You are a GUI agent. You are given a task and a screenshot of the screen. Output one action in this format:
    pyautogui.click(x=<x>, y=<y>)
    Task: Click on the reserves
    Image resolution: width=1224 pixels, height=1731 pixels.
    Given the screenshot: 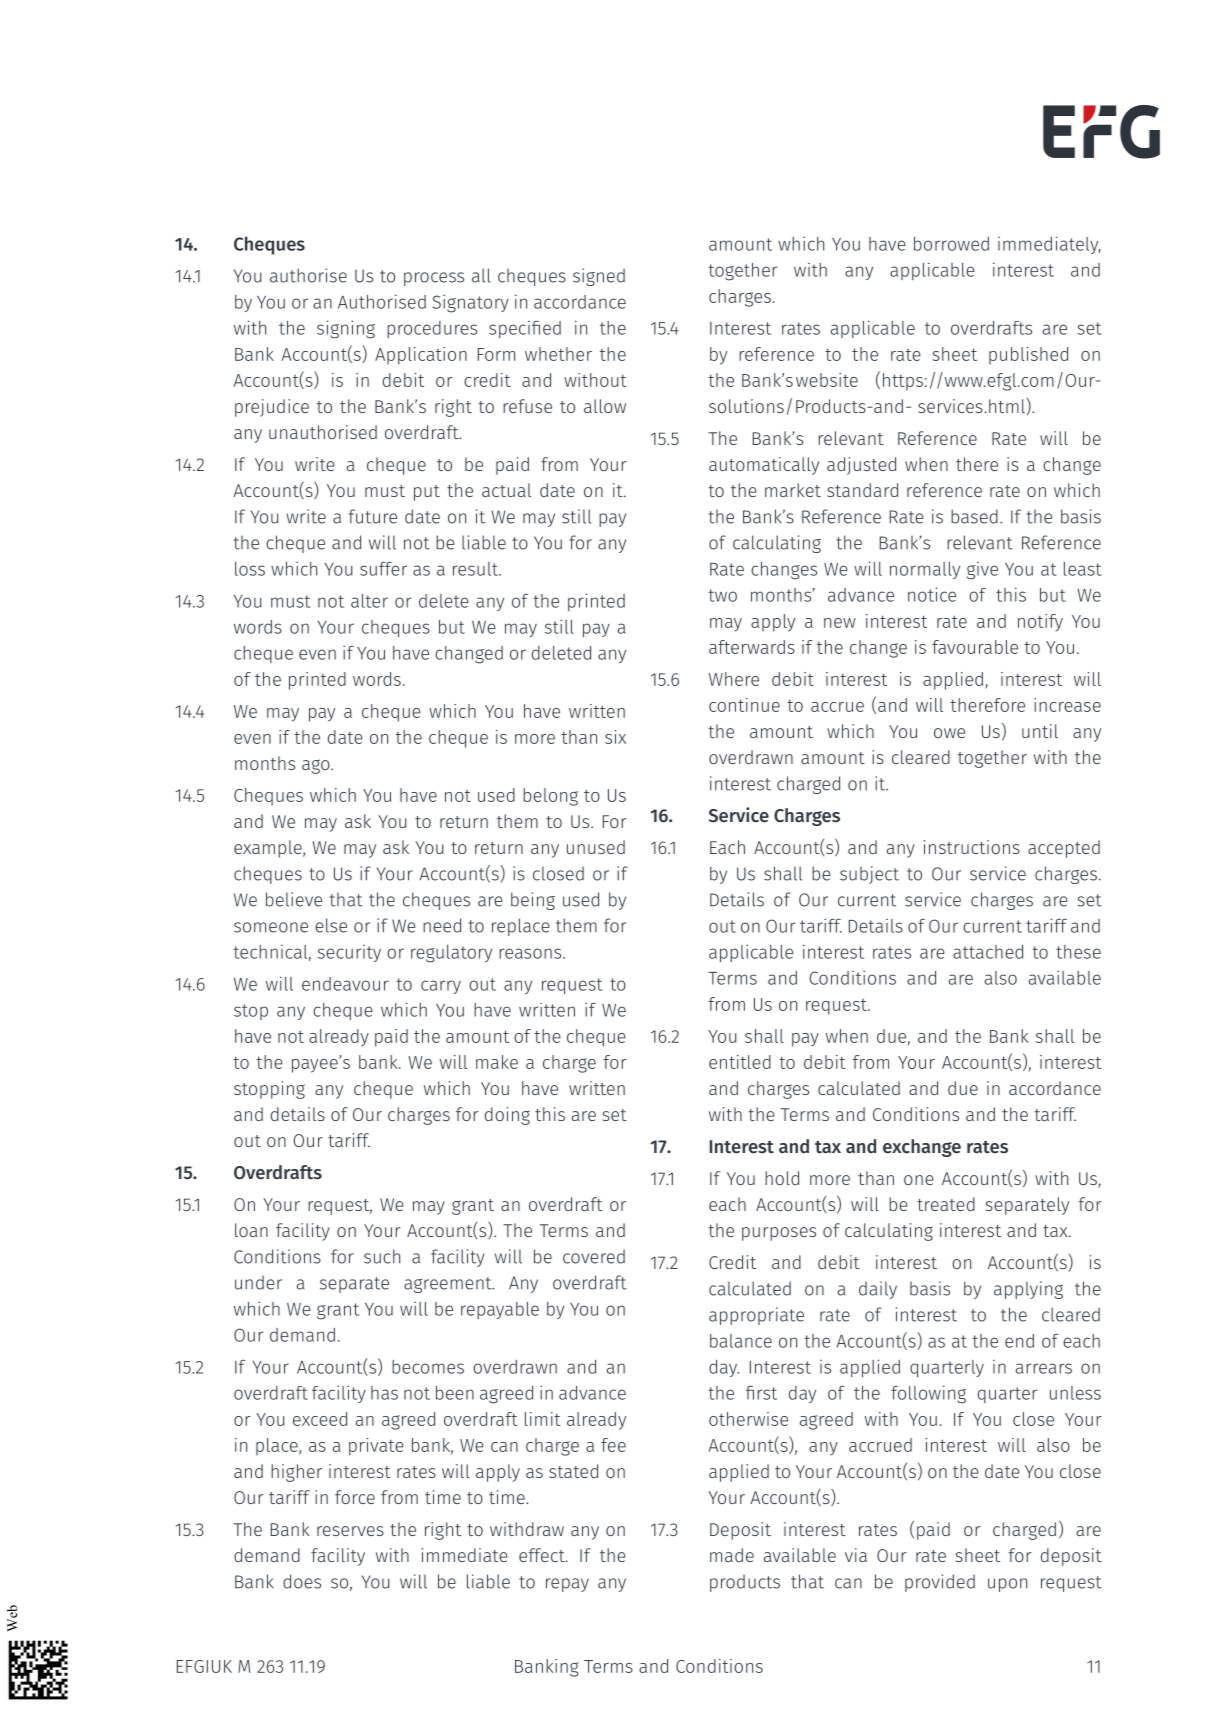 What is the action you would take?
    pyautogui.click(x=350, y=1531)
